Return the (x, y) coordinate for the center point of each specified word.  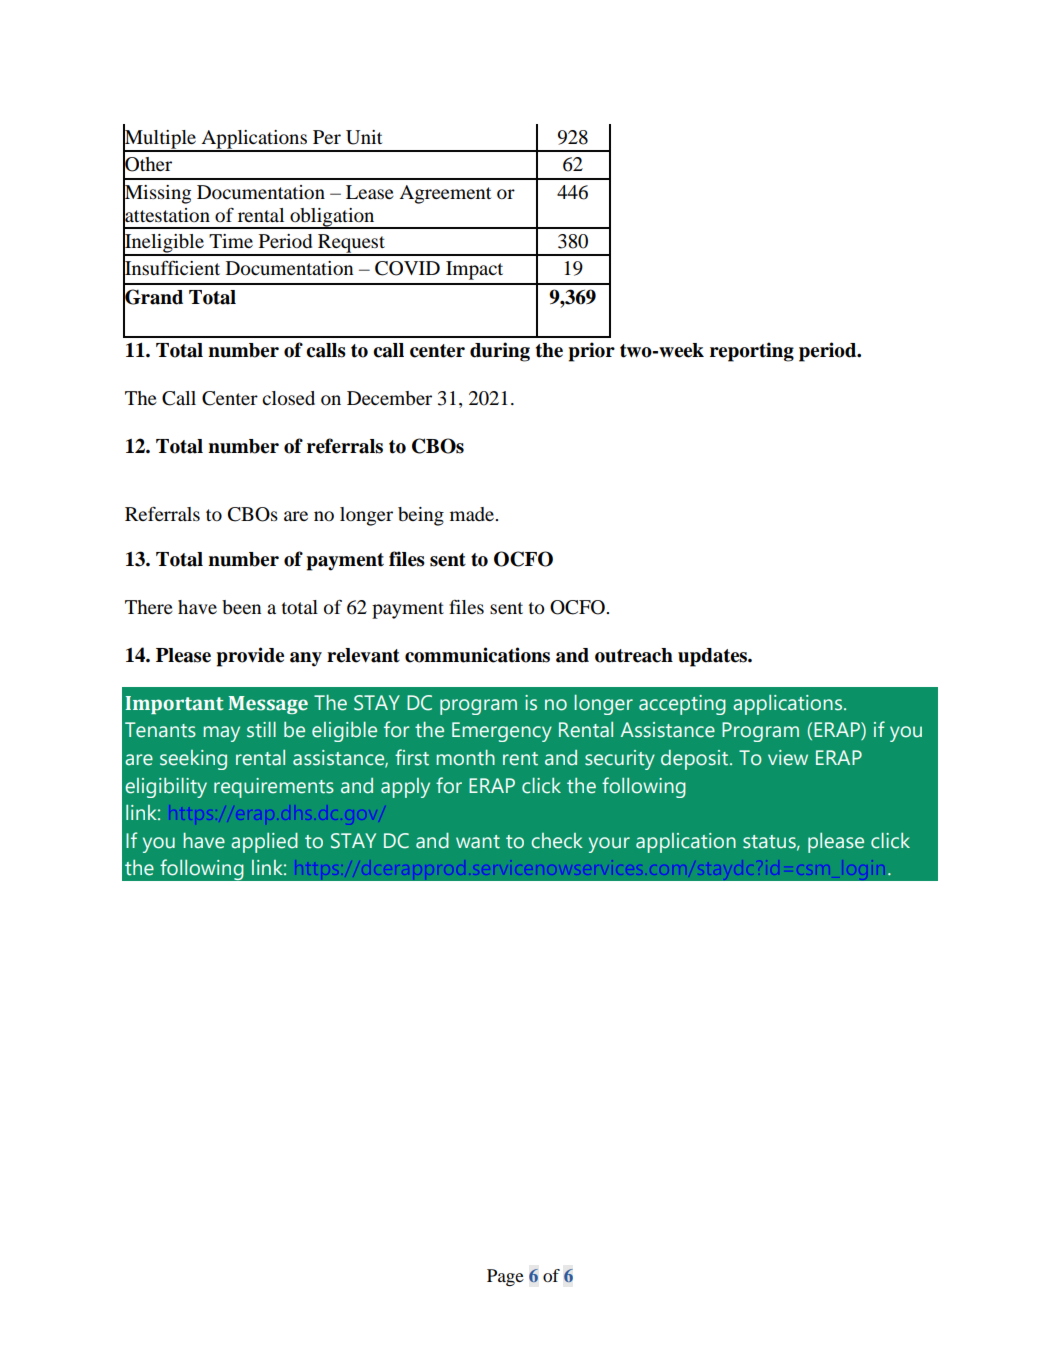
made (473, 514)
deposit (696, 760)
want (478, 842)
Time (231, 241)
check (557, 841)
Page (505, 1277)
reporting (752, 352)
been (241, 607)
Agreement (445, 194)
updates (713, 657)
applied (264, 843)
